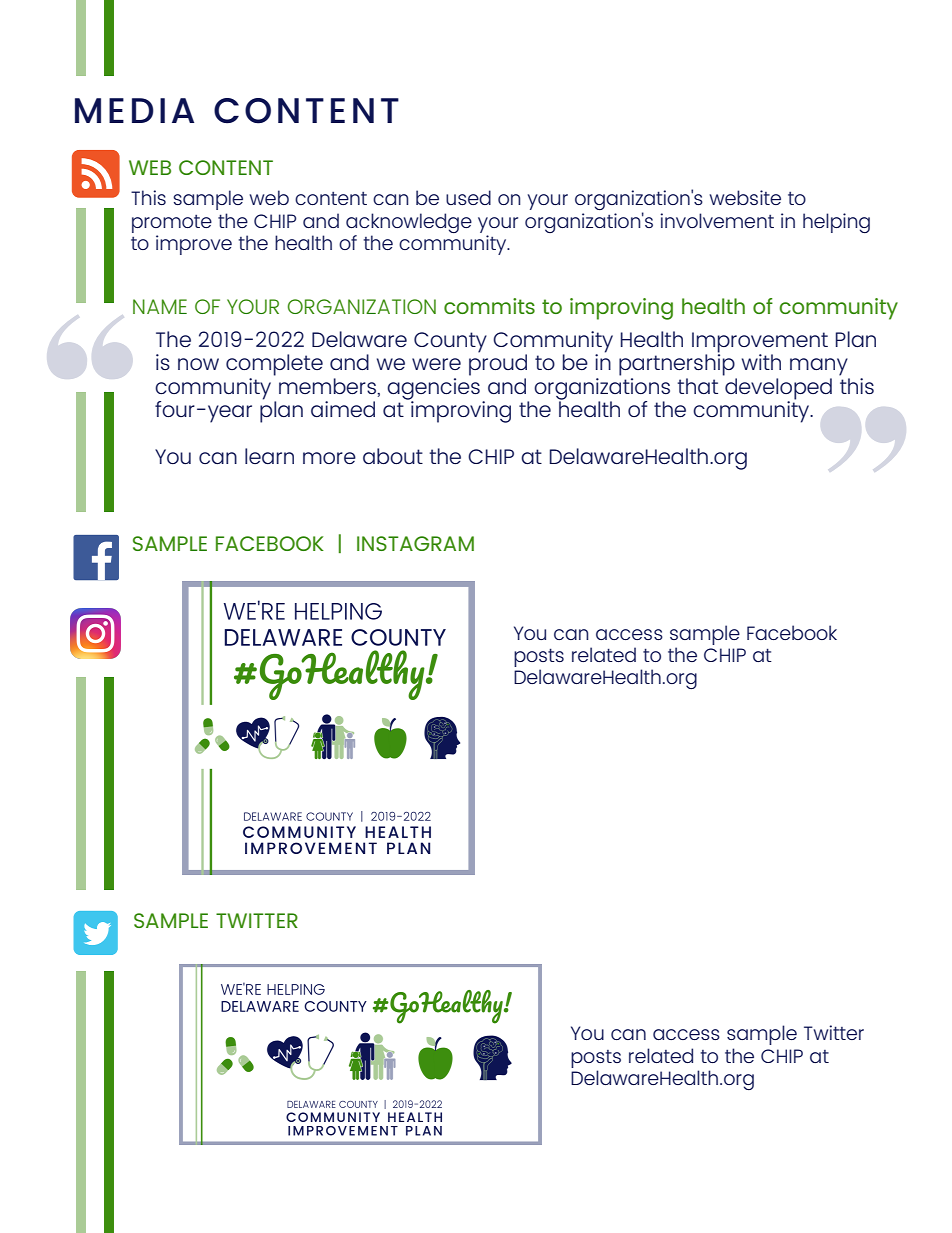 This screenshot has width=952, height=1233. I want to click on developed, so click(777, 388).
